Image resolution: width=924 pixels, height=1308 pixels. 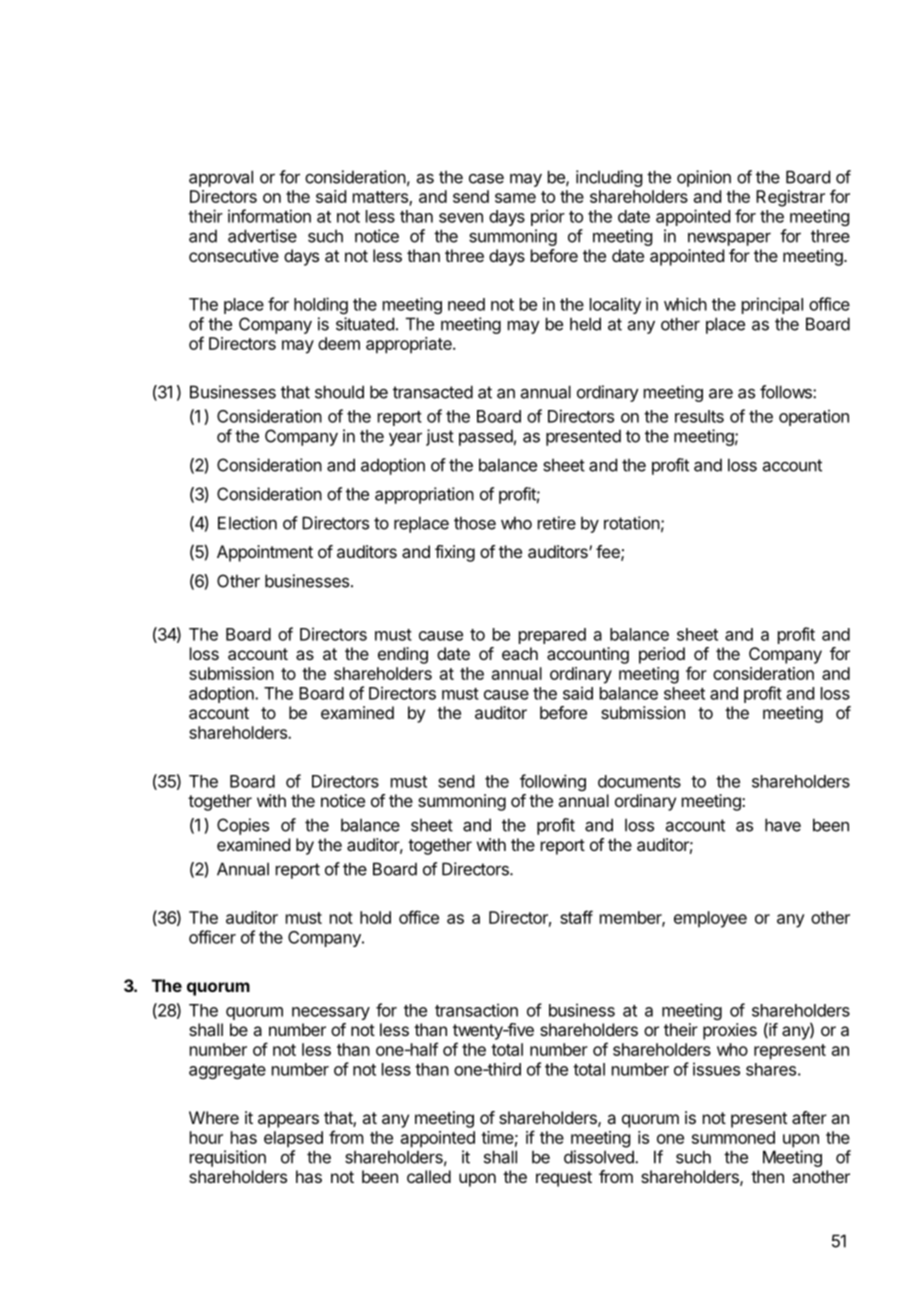 I want to click on same, so click(x=515, y=198).
